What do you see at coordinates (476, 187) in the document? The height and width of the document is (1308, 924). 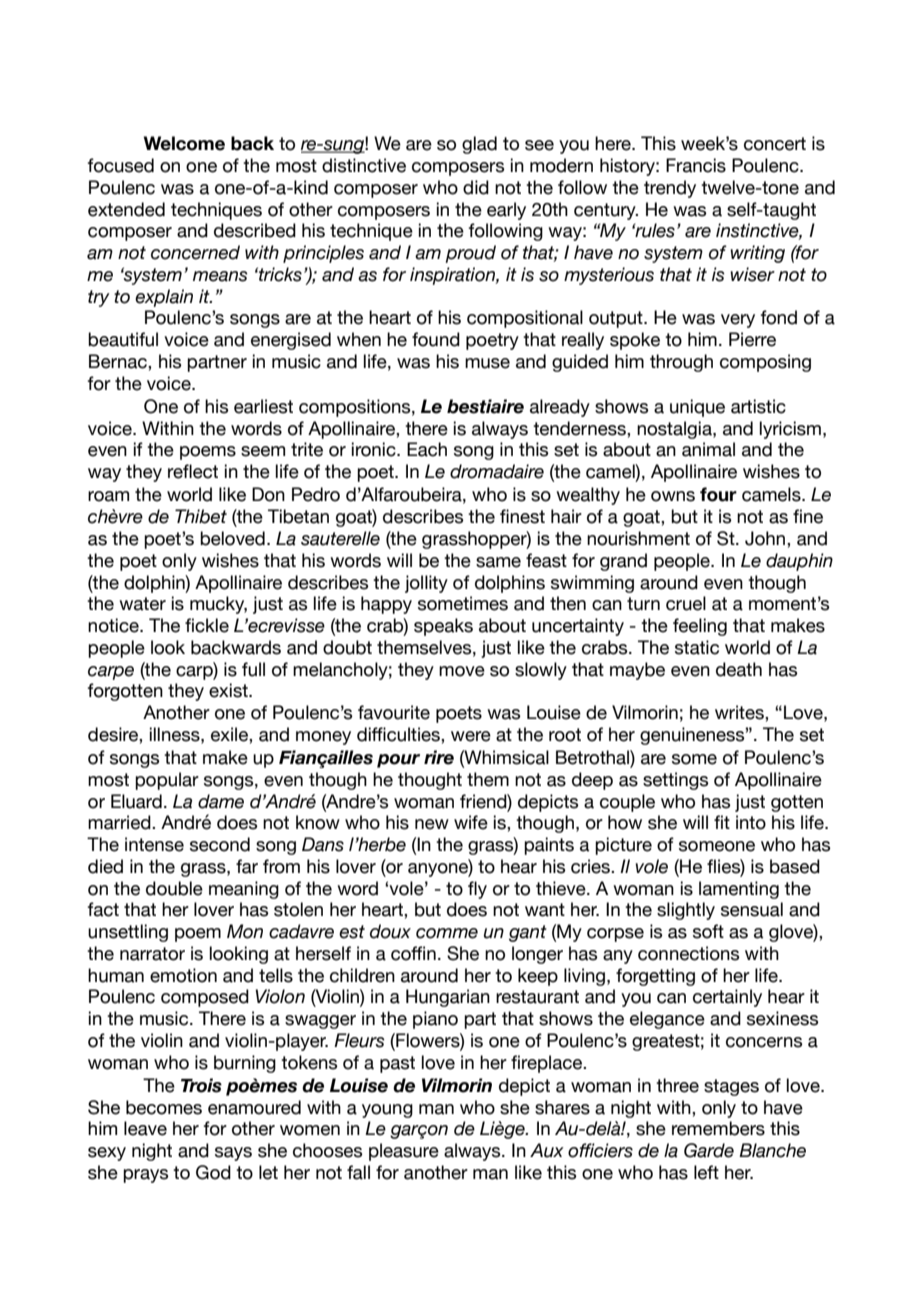 I see `did` at bounding box center [476, 187].
